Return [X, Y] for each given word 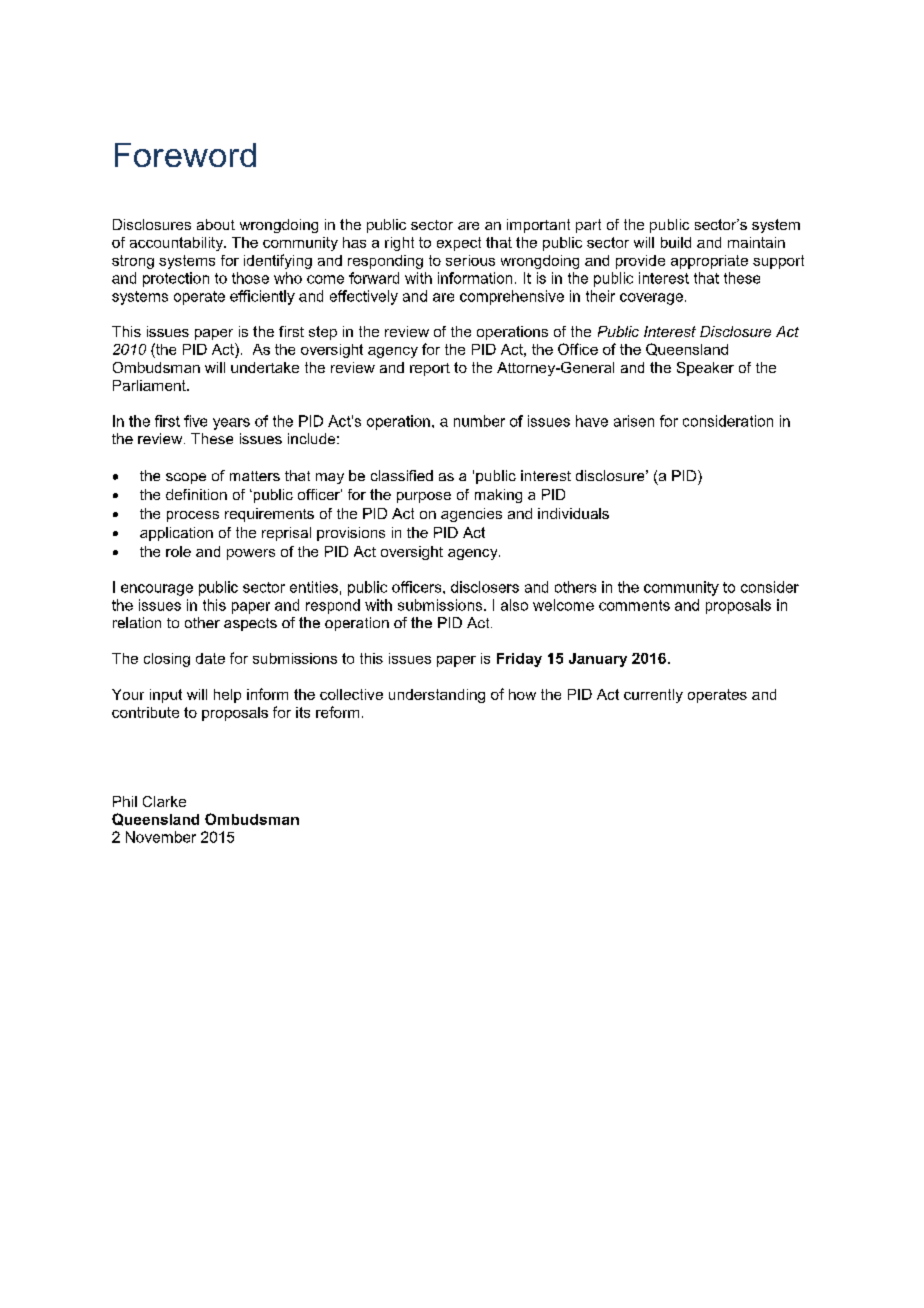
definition [196, 494]
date [210, 658]
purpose [424, 497]
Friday [519, 660]
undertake [265, 367]
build [676, 242]
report [430, 369]
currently [653, 696]
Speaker [705, 369]
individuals [573, 513]
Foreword [185, 155]
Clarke [164, 801]
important [538, 226]
